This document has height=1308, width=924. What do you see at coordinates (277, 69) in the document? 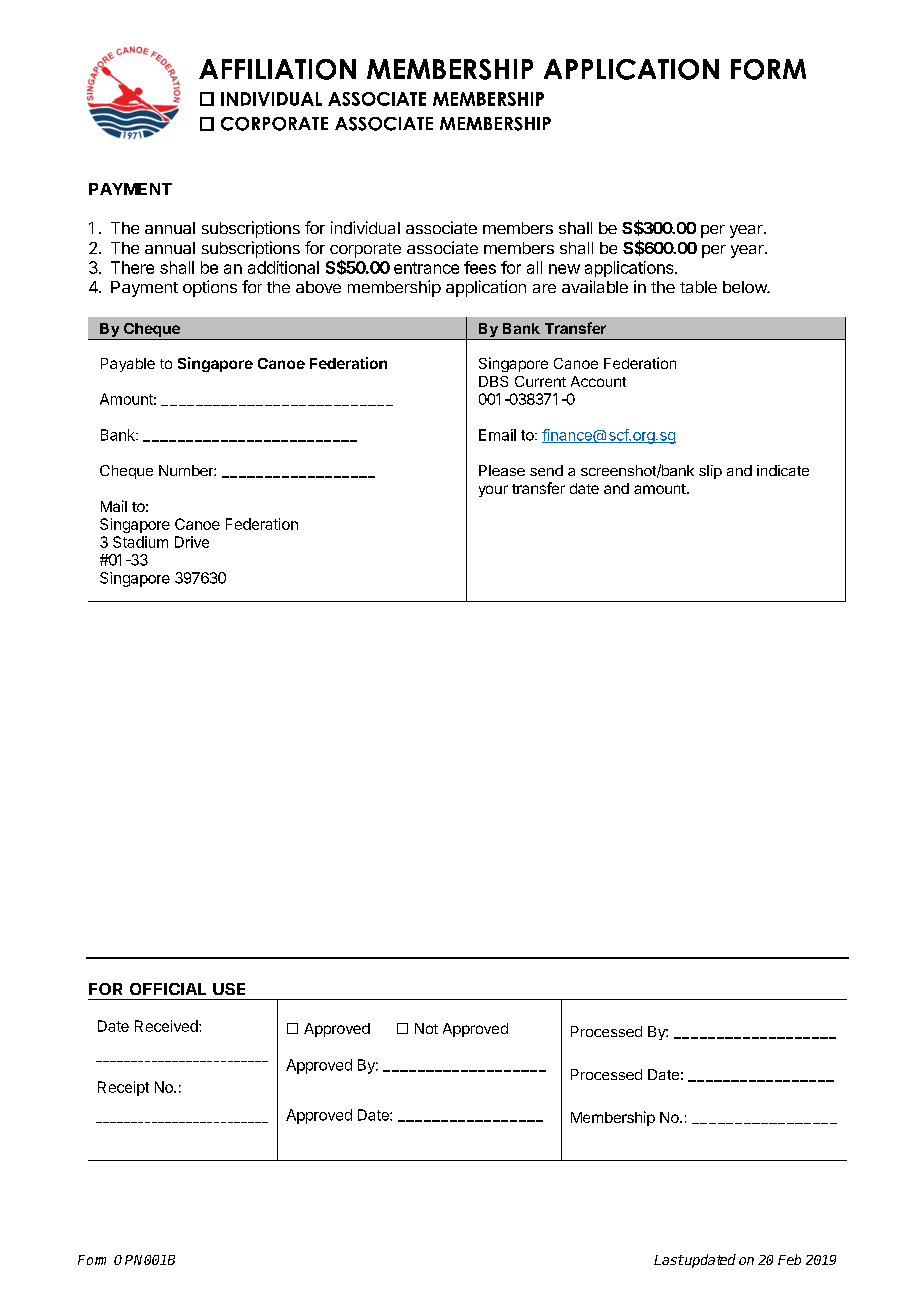
I see `AFFILIATION` at bounding box center [277, 69].
